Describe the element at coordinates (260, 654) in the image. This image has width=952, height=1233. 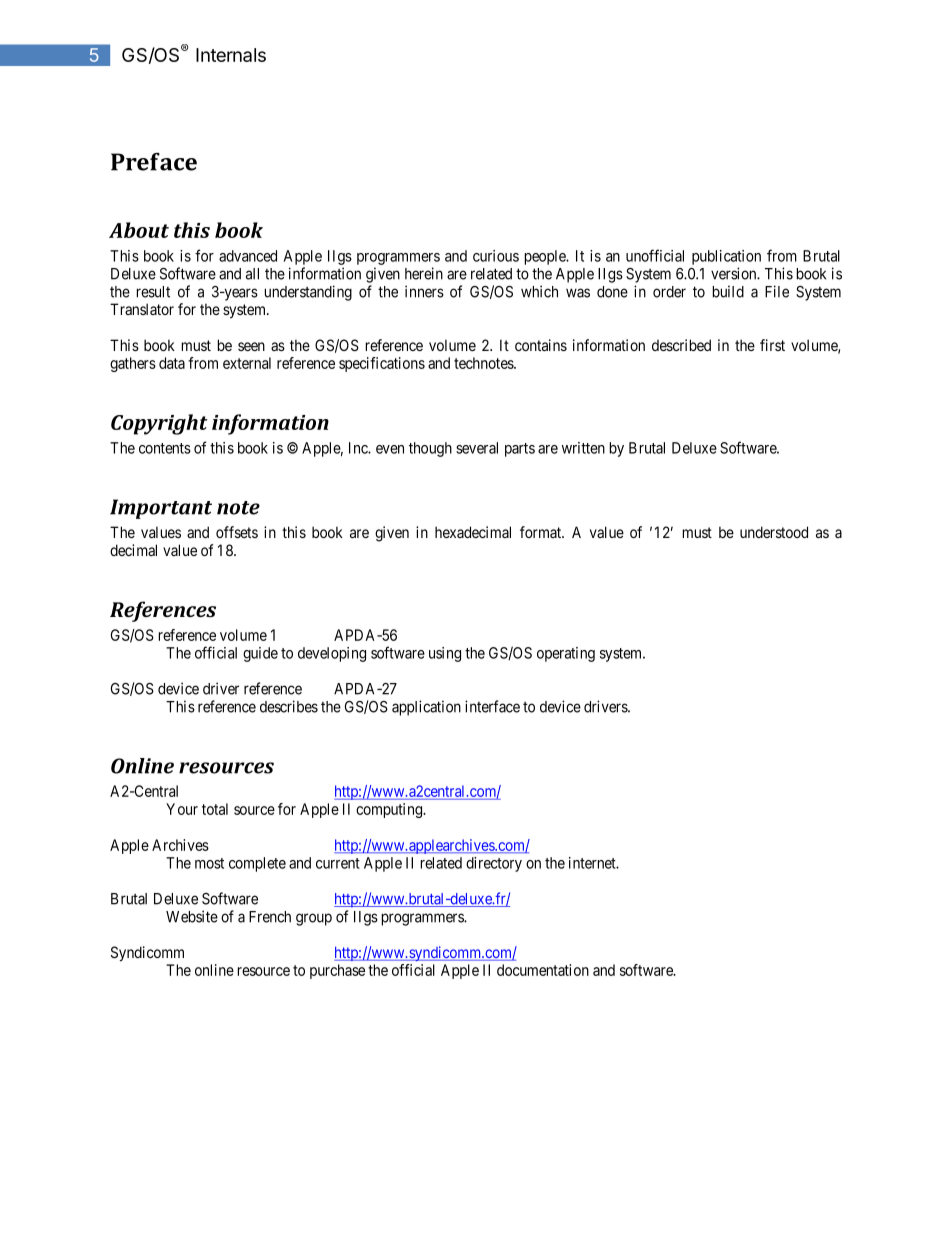
I see `guide` at that location.
